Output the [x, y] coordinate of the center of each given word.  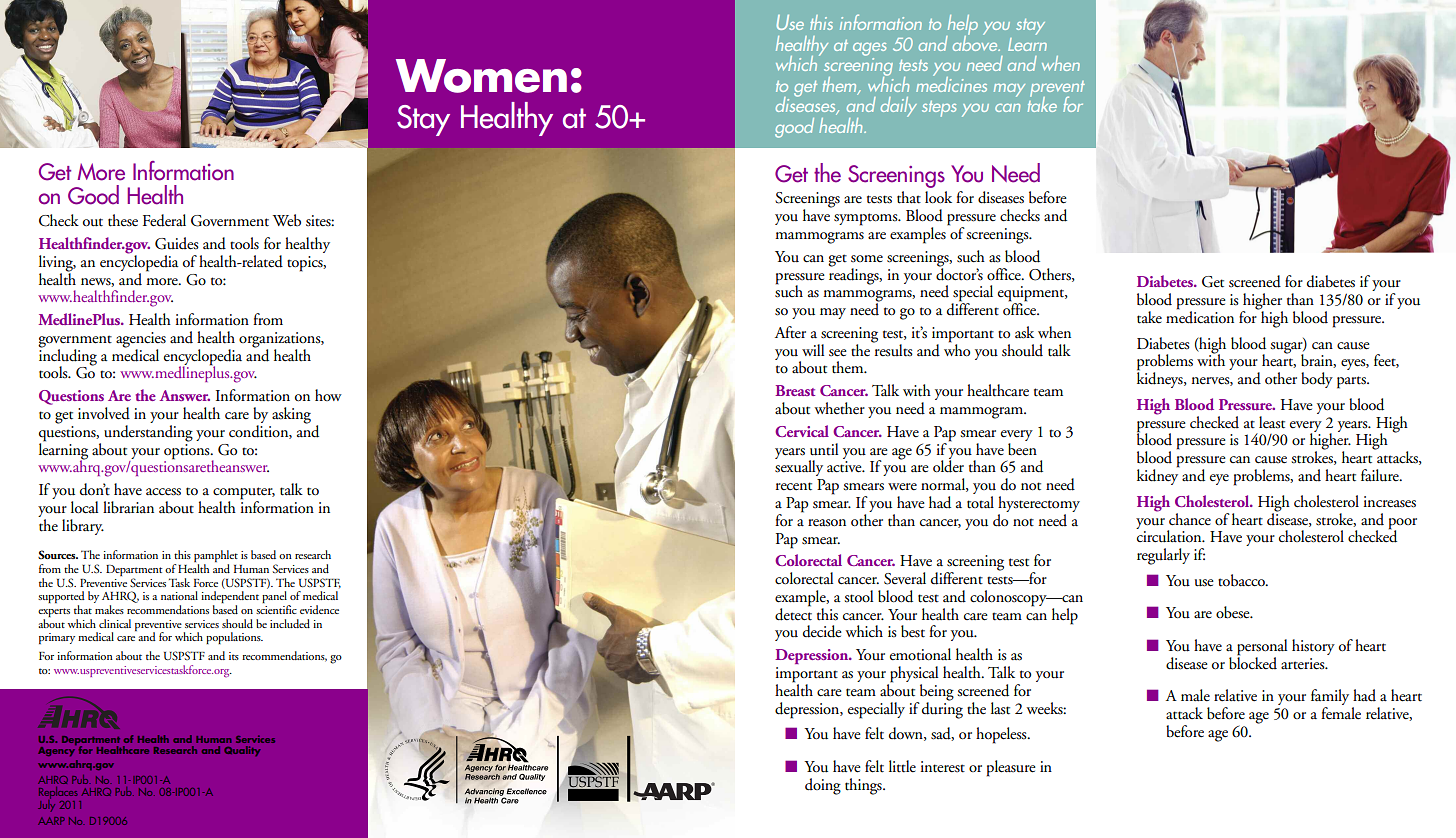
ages [869, 49]
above [976, 42]
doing [823, 786]
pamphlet [216, 557]
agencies [141, 341]
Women [481, 76]
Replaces [59, 794]
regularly [1163, 556]
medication [1200, 316]
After [790, 332]
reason [827, 523]
